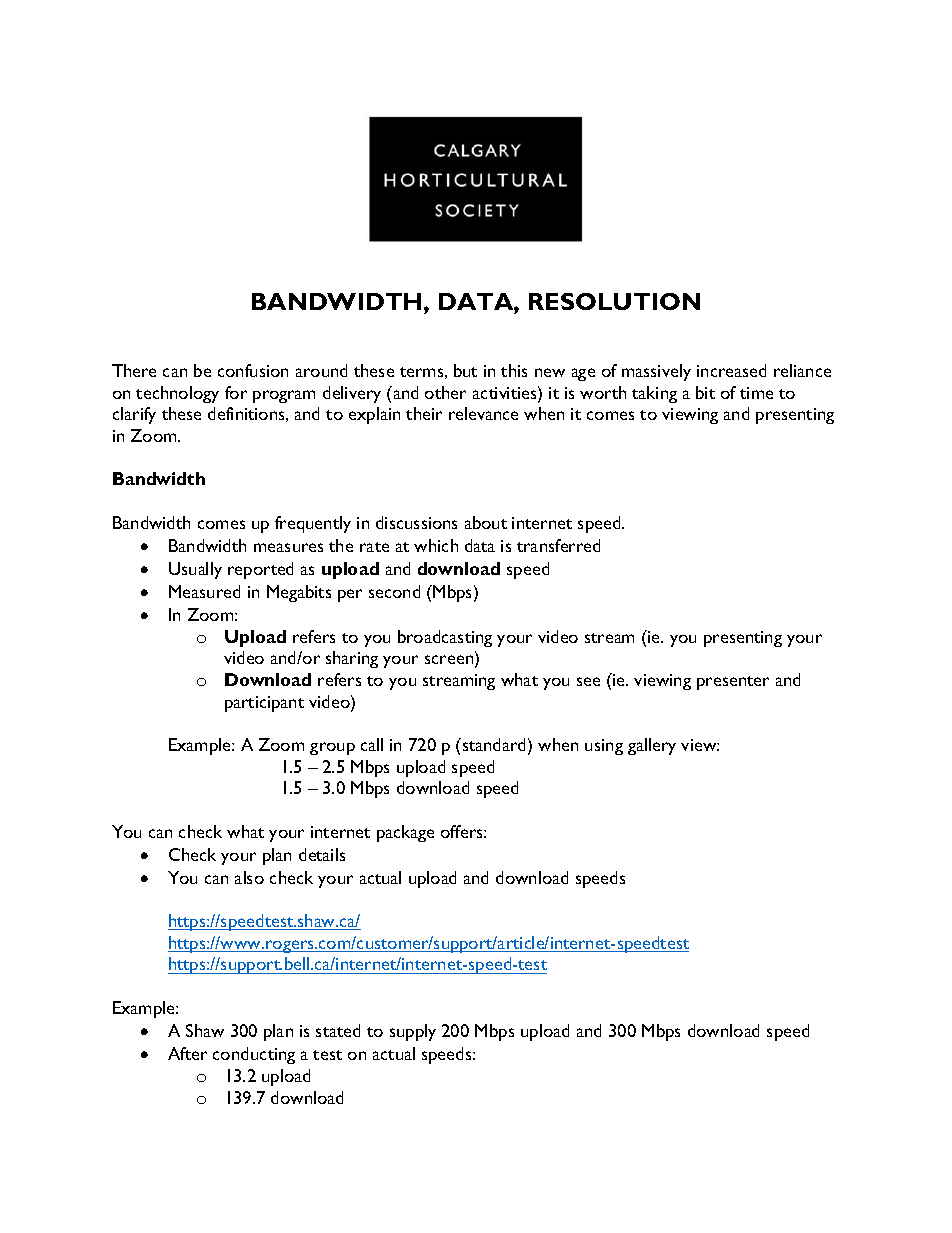  Describe the element at coordinates (450, 661) in the screenshot. I see `screen` at that location.
